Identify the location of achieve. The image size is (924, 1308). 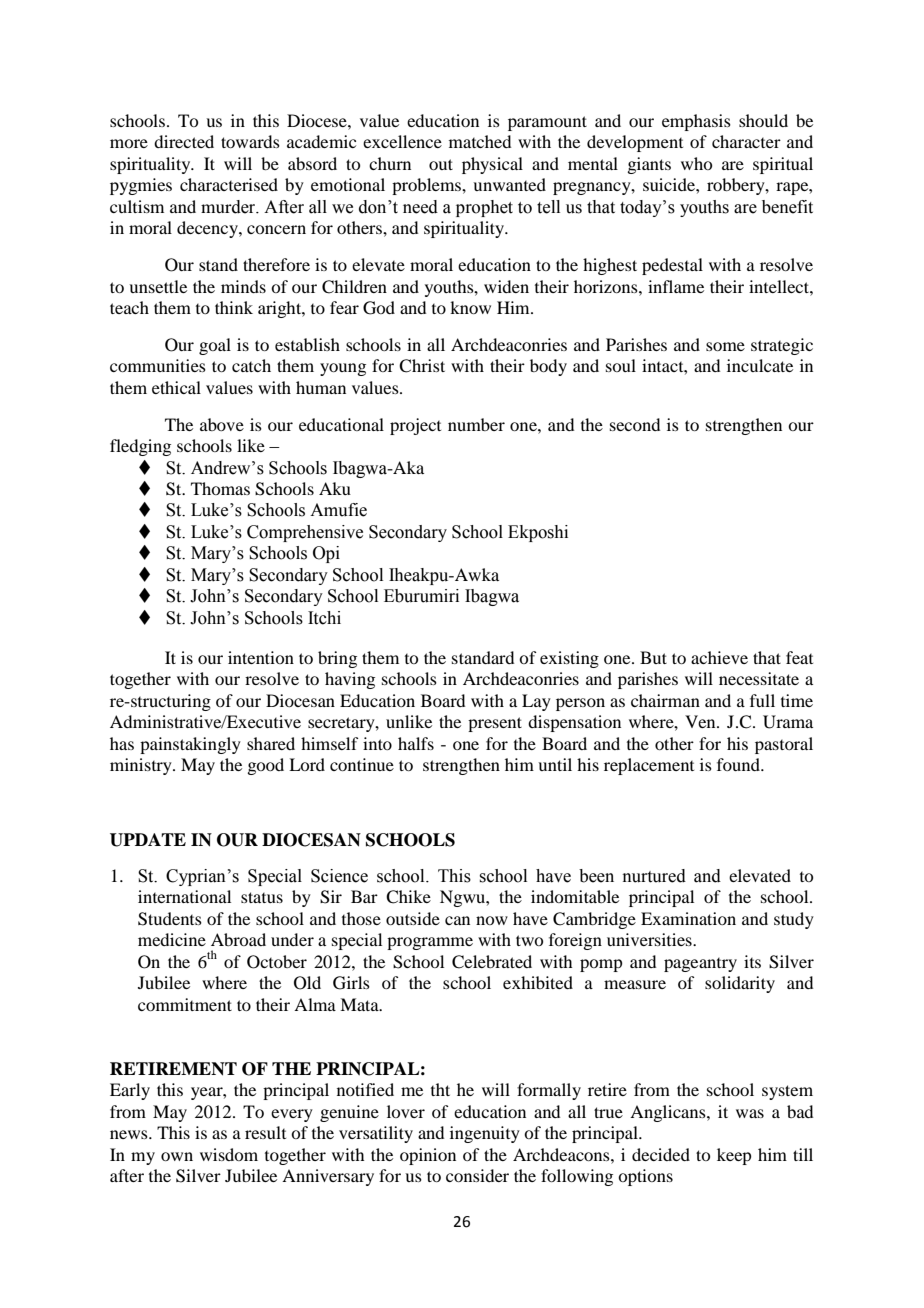
(719, 657).
